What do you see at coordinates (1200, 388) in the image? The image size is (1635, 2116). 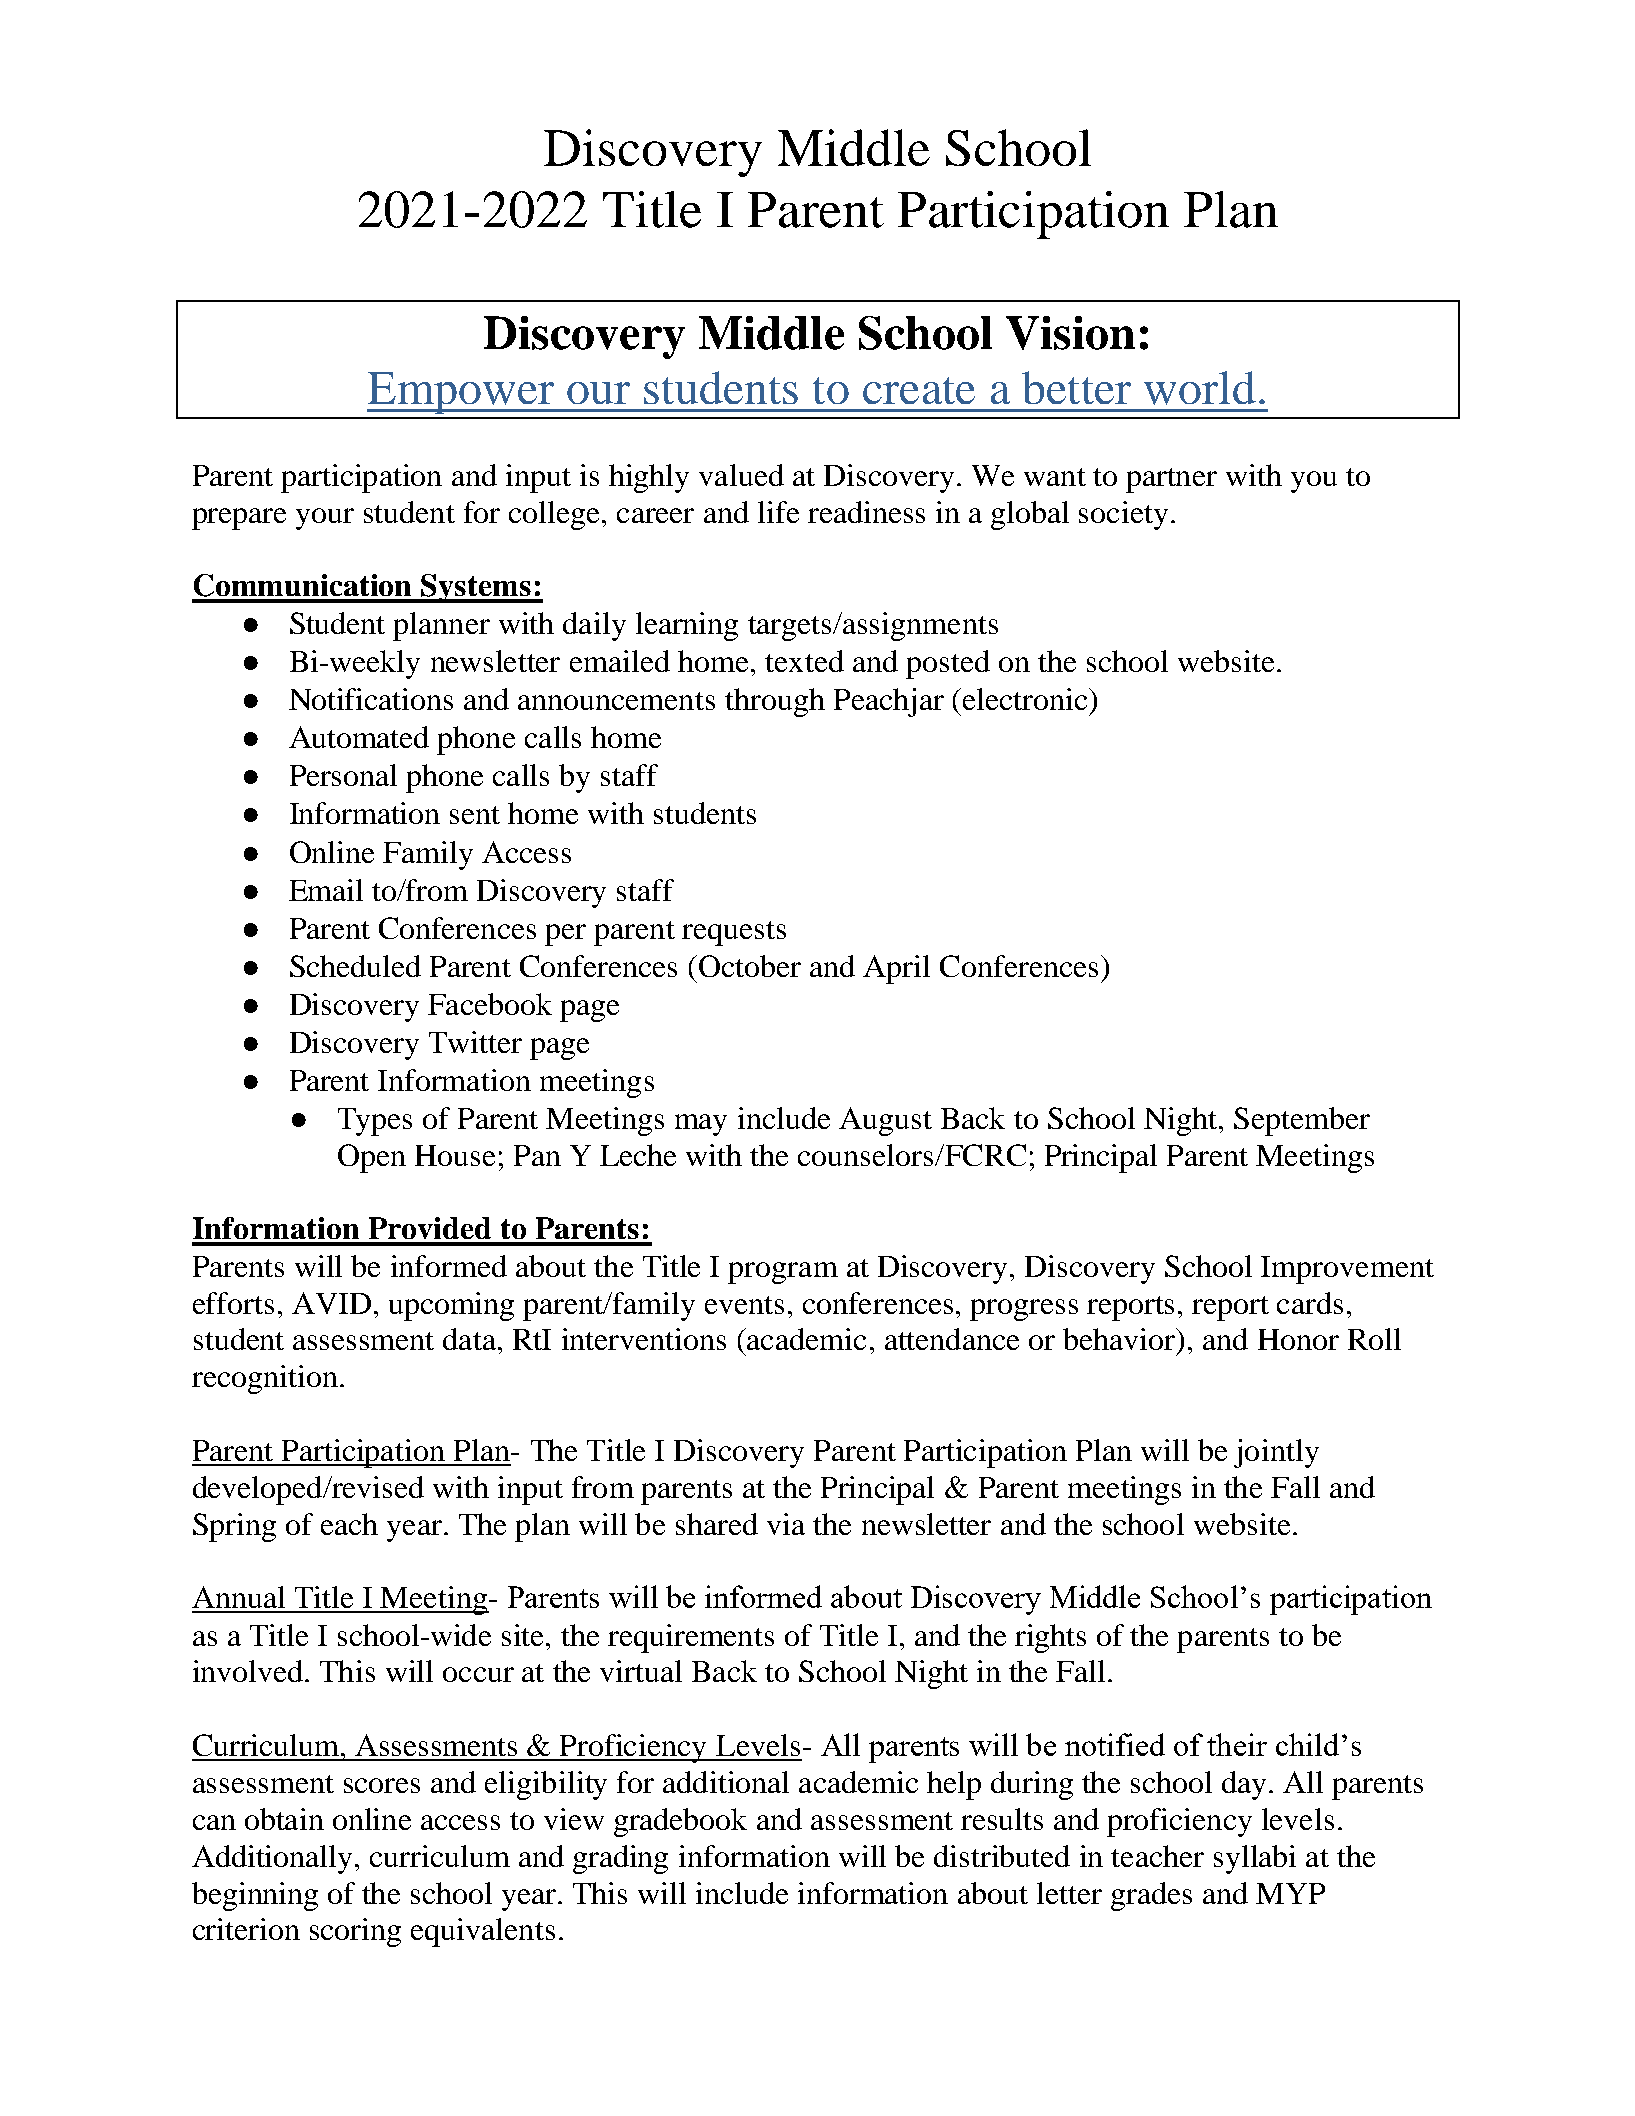 I see `world` at bounding box center [1200, 388].
